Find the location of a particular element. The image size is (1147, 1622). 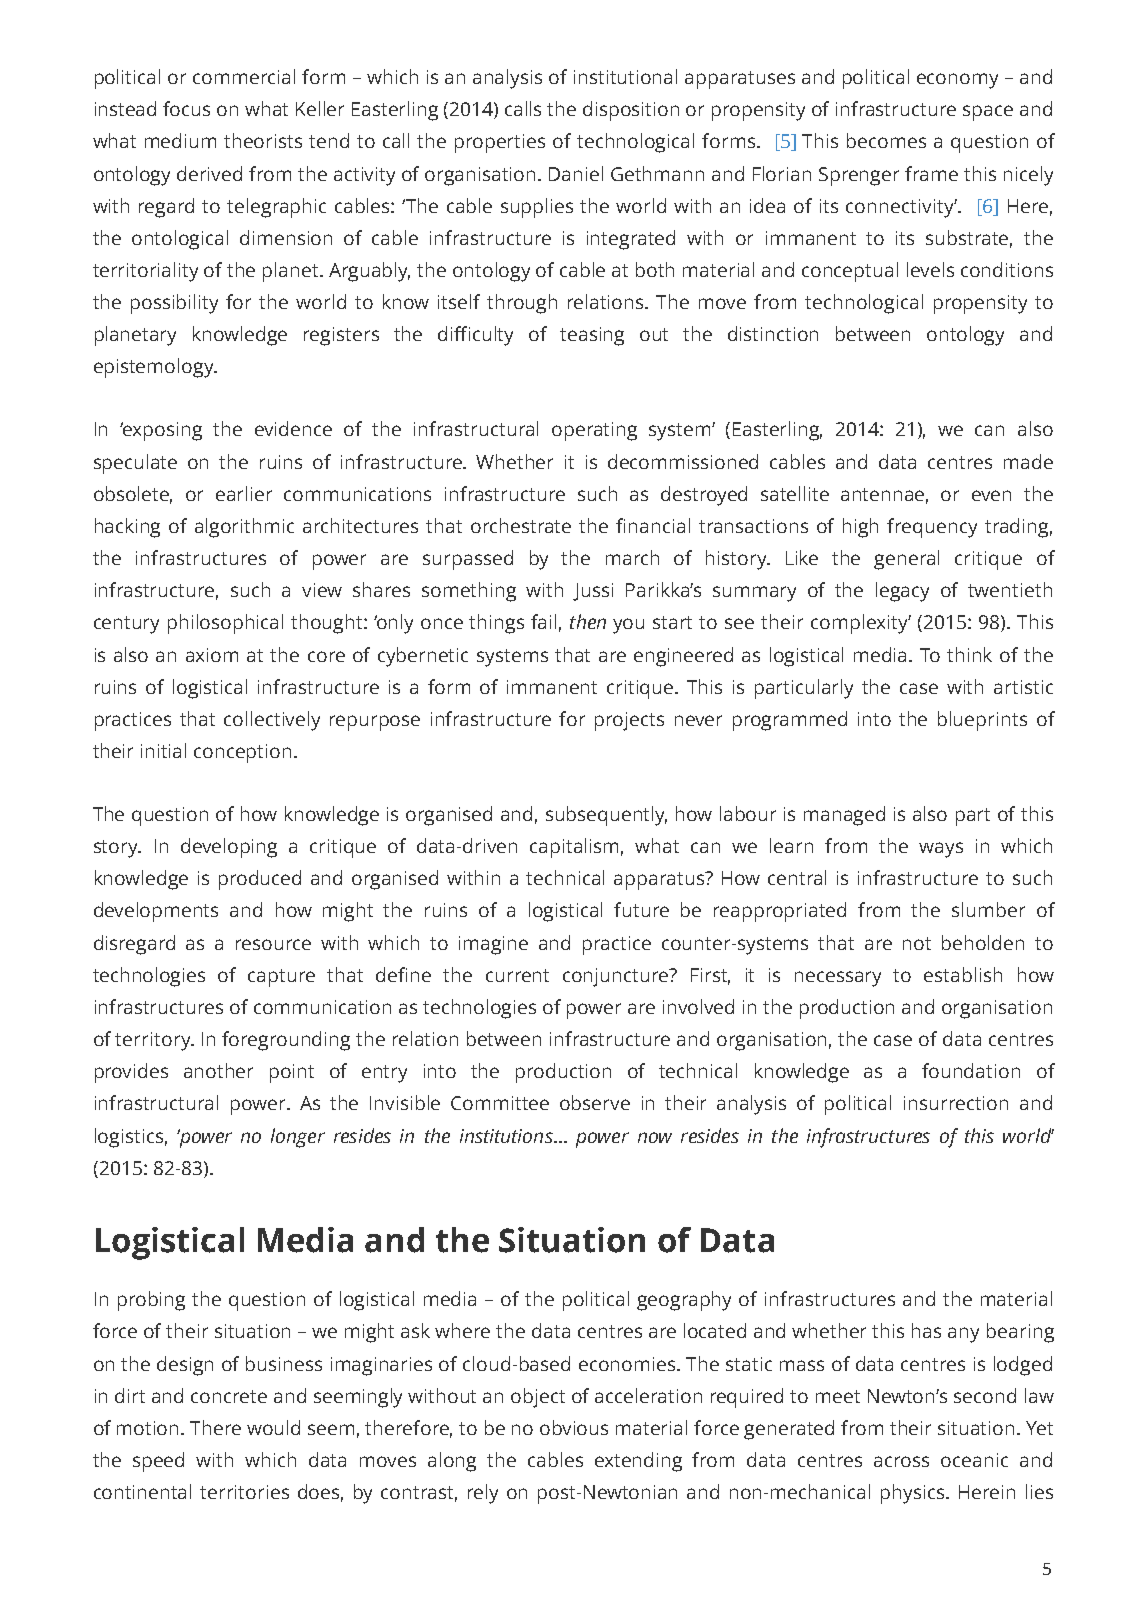

theorists is located at coordinates (263, 140).
